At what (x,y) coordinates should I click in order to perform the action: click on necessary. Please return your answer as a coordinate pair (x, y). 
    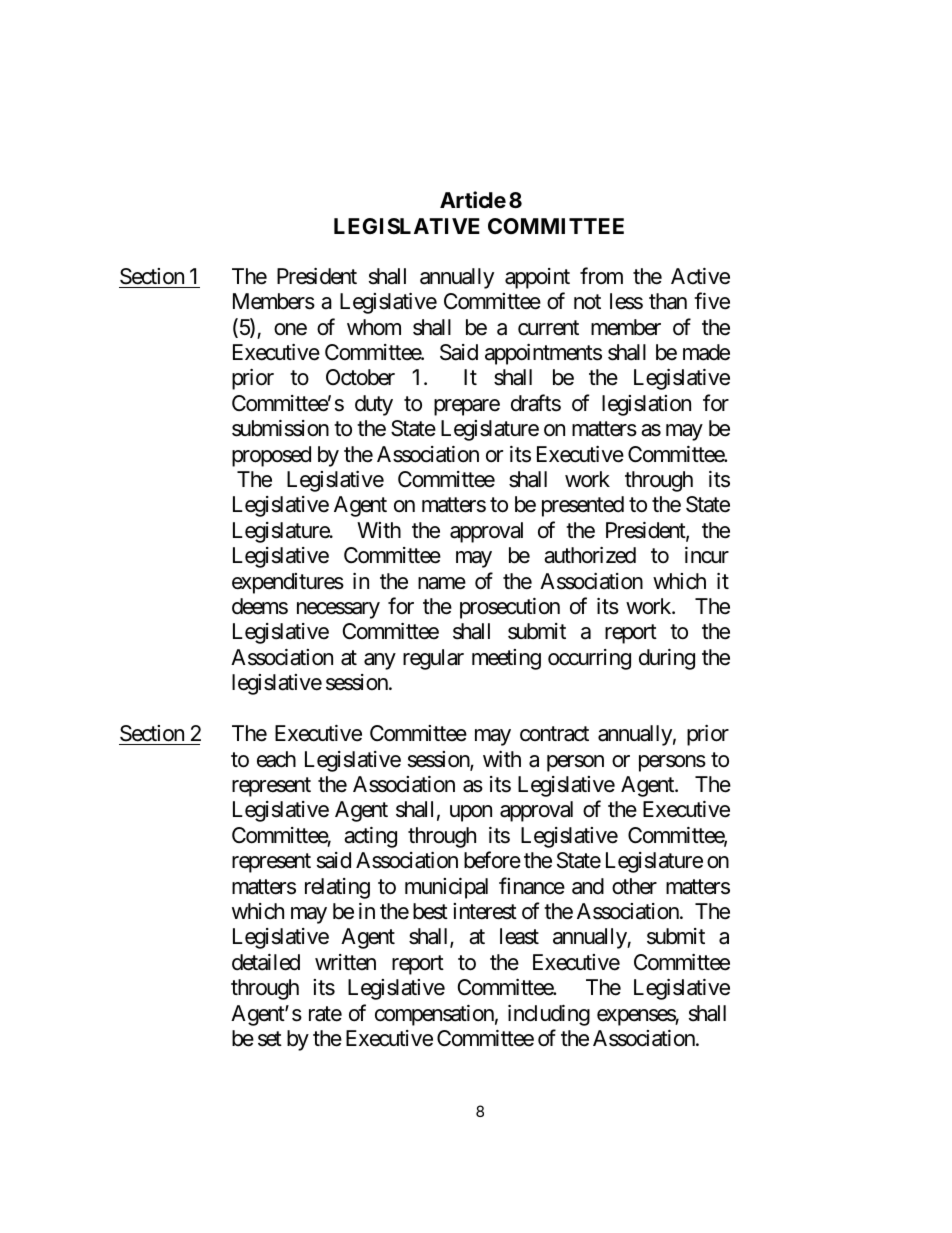
    Looking at the image, I should click on (338, 610).
